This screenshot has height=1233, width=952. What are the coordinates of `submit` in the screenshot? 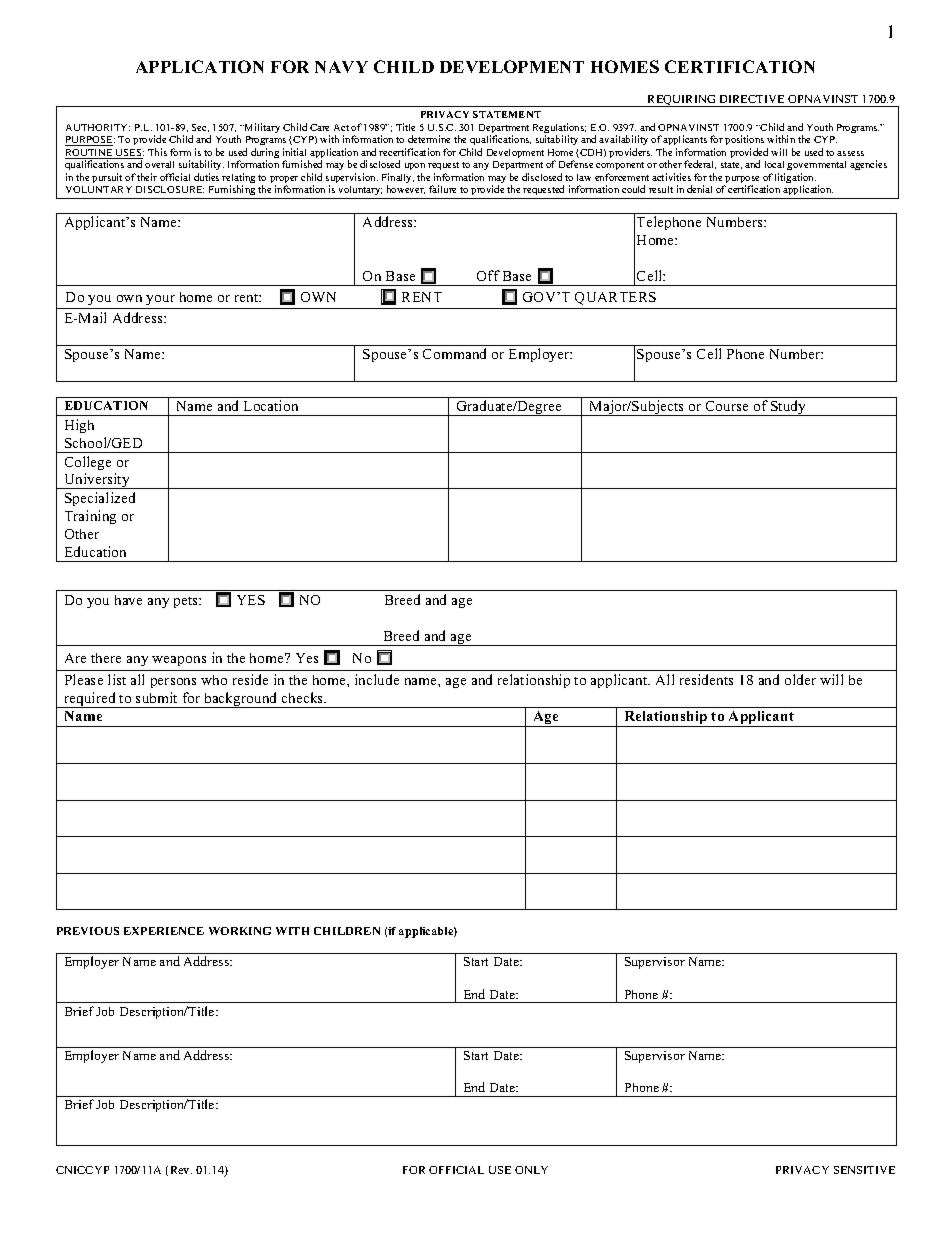 It's located at (156, 697).
